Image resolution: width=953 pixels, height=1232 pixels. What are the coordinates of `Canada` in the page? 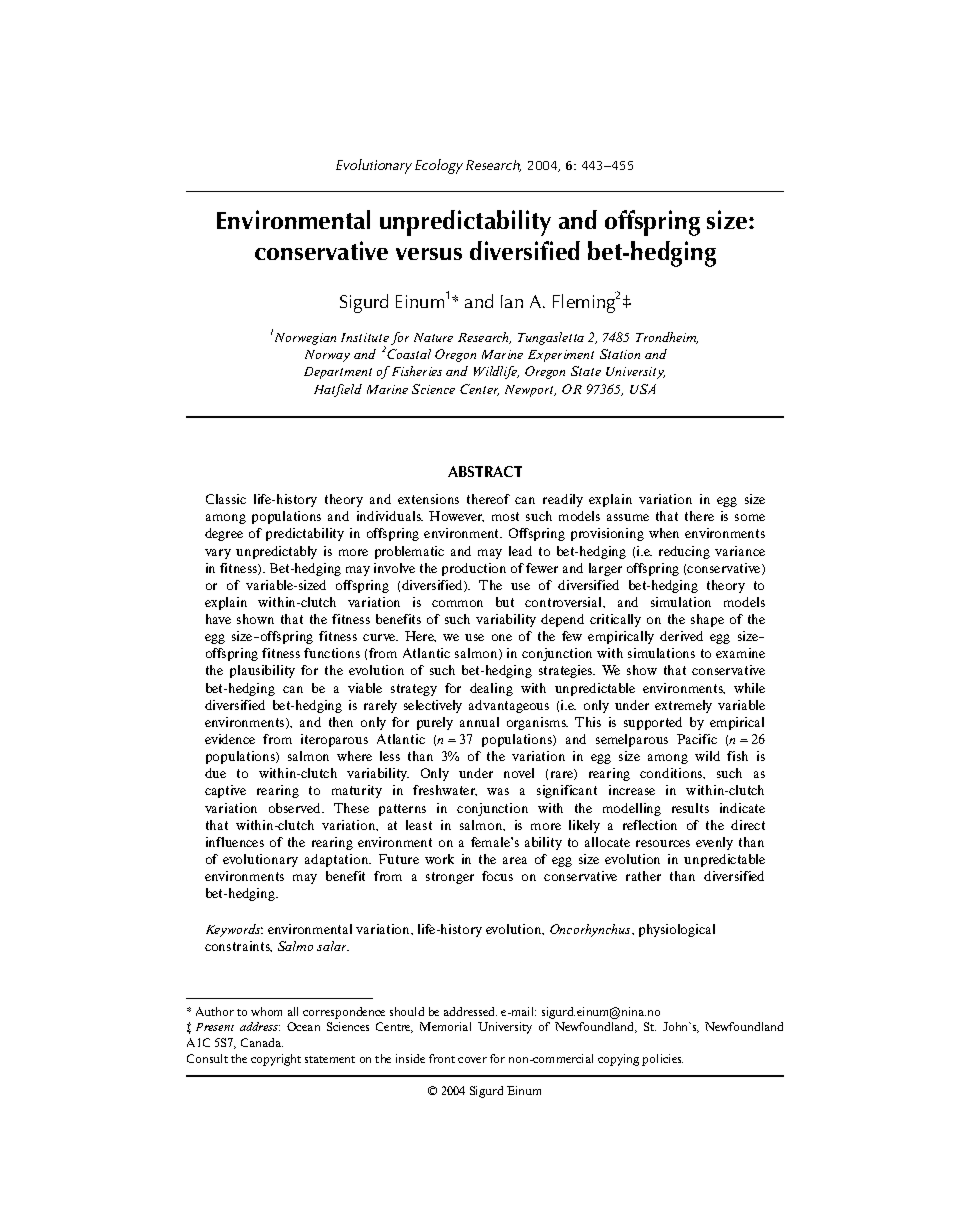 It's located at (262, 1042).
